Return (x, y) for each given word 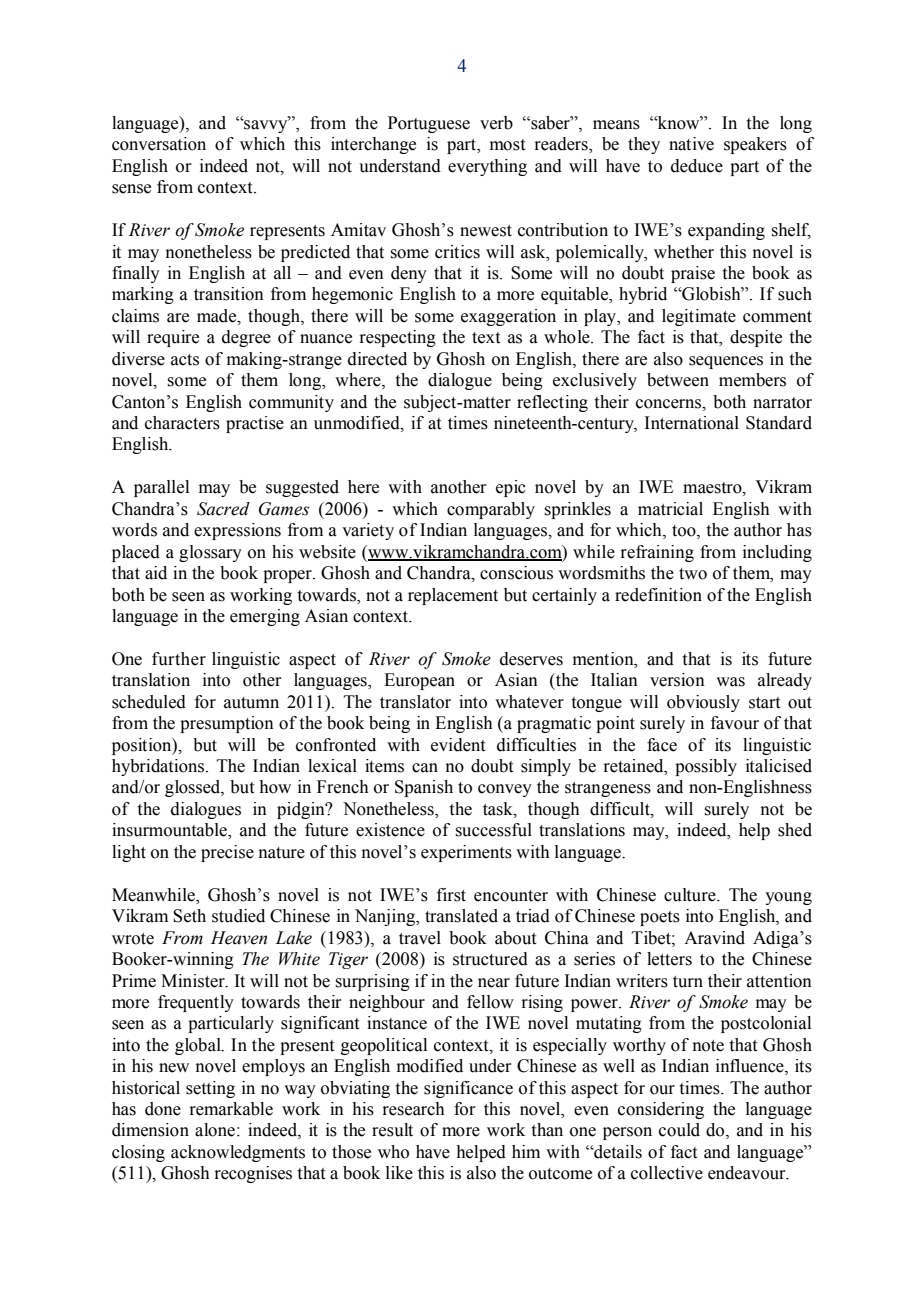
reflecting (552, 403)
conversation (159, 144)
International (691, 423)
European (419, 681)
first (451, 895)
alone (215, 1130)
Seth (189, 916)
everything (487, 167)
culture (691, 895)
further (179, 659)
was (730, 682)
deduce (697, 166)
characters (182, 423)
